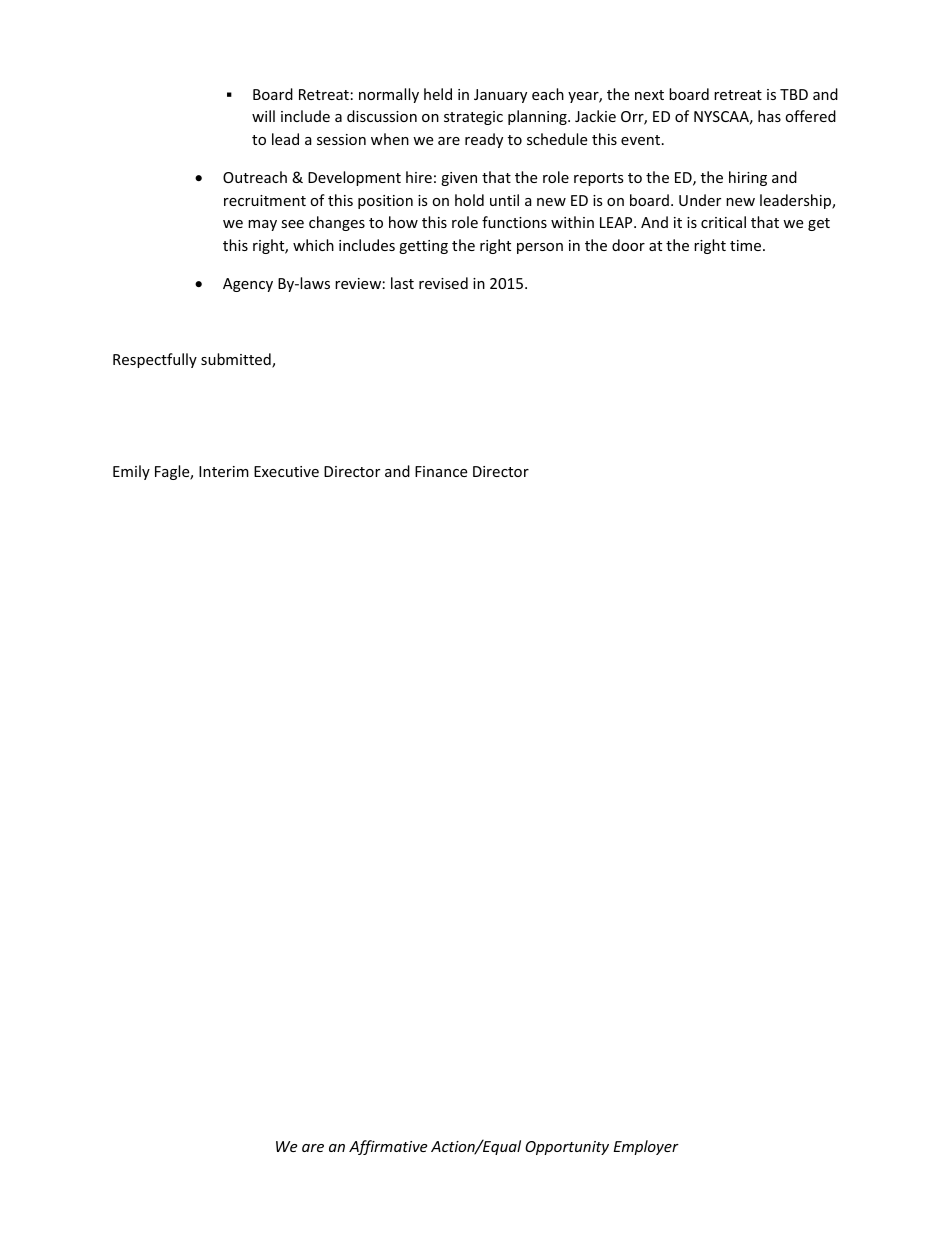 Image resolution: width=952 pixels, height=1233 pixels. I want to click on Finance, so click(441, 471).
